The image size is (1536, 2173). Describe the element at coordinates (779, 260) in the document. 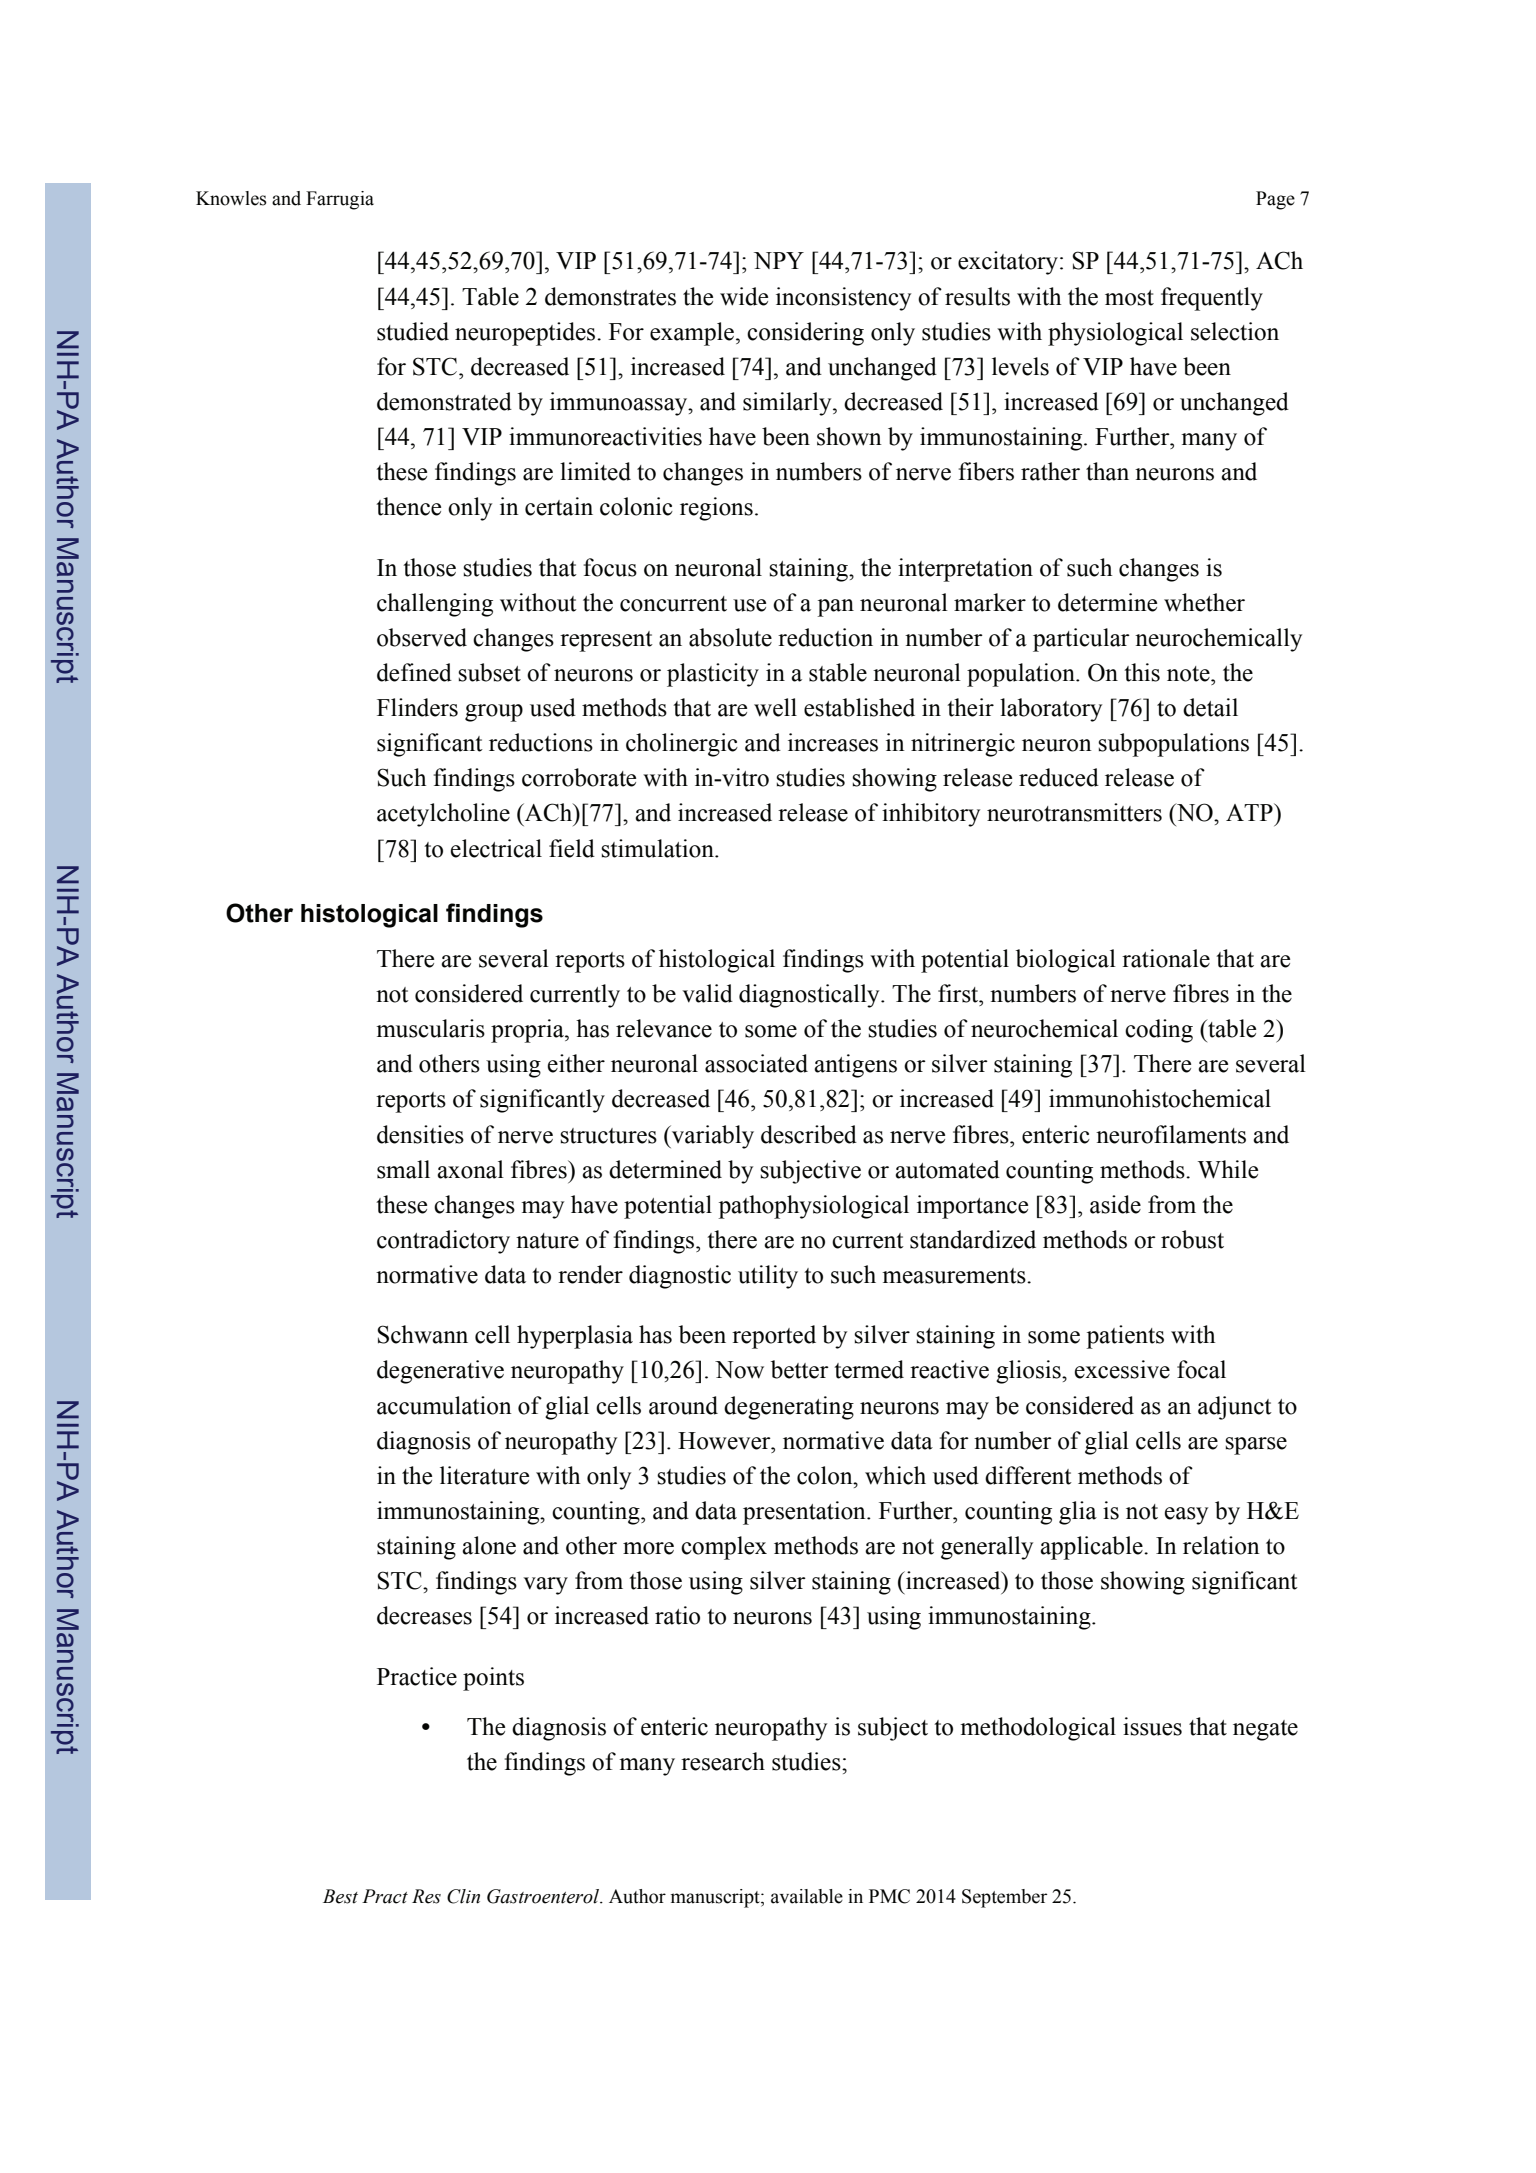

I see `NPY` at that location.
